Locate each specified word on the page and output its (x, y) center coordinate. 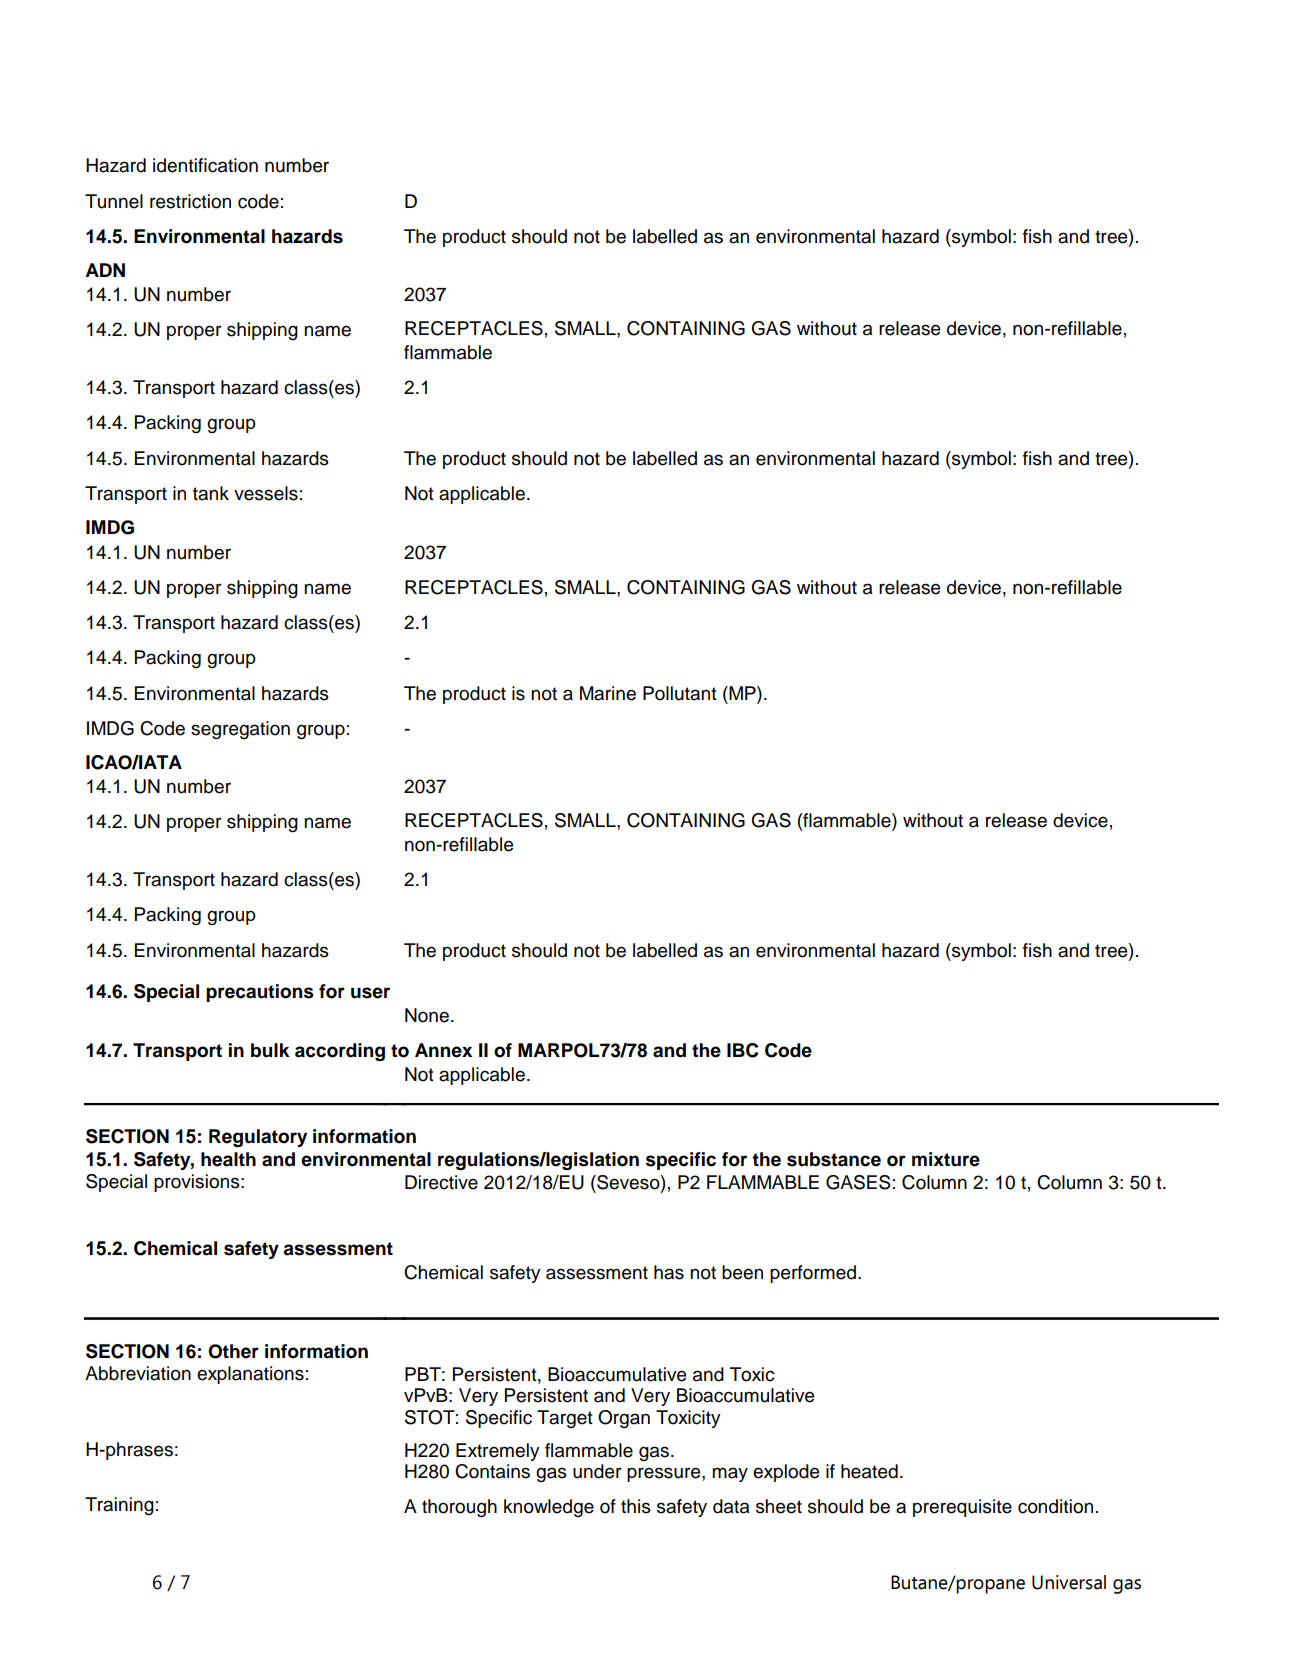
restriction (190, 201)
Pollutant (680, 693)
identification (205, 165)
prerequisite (962, 1508)
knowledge (549, 1508)
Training (119, 1506)
